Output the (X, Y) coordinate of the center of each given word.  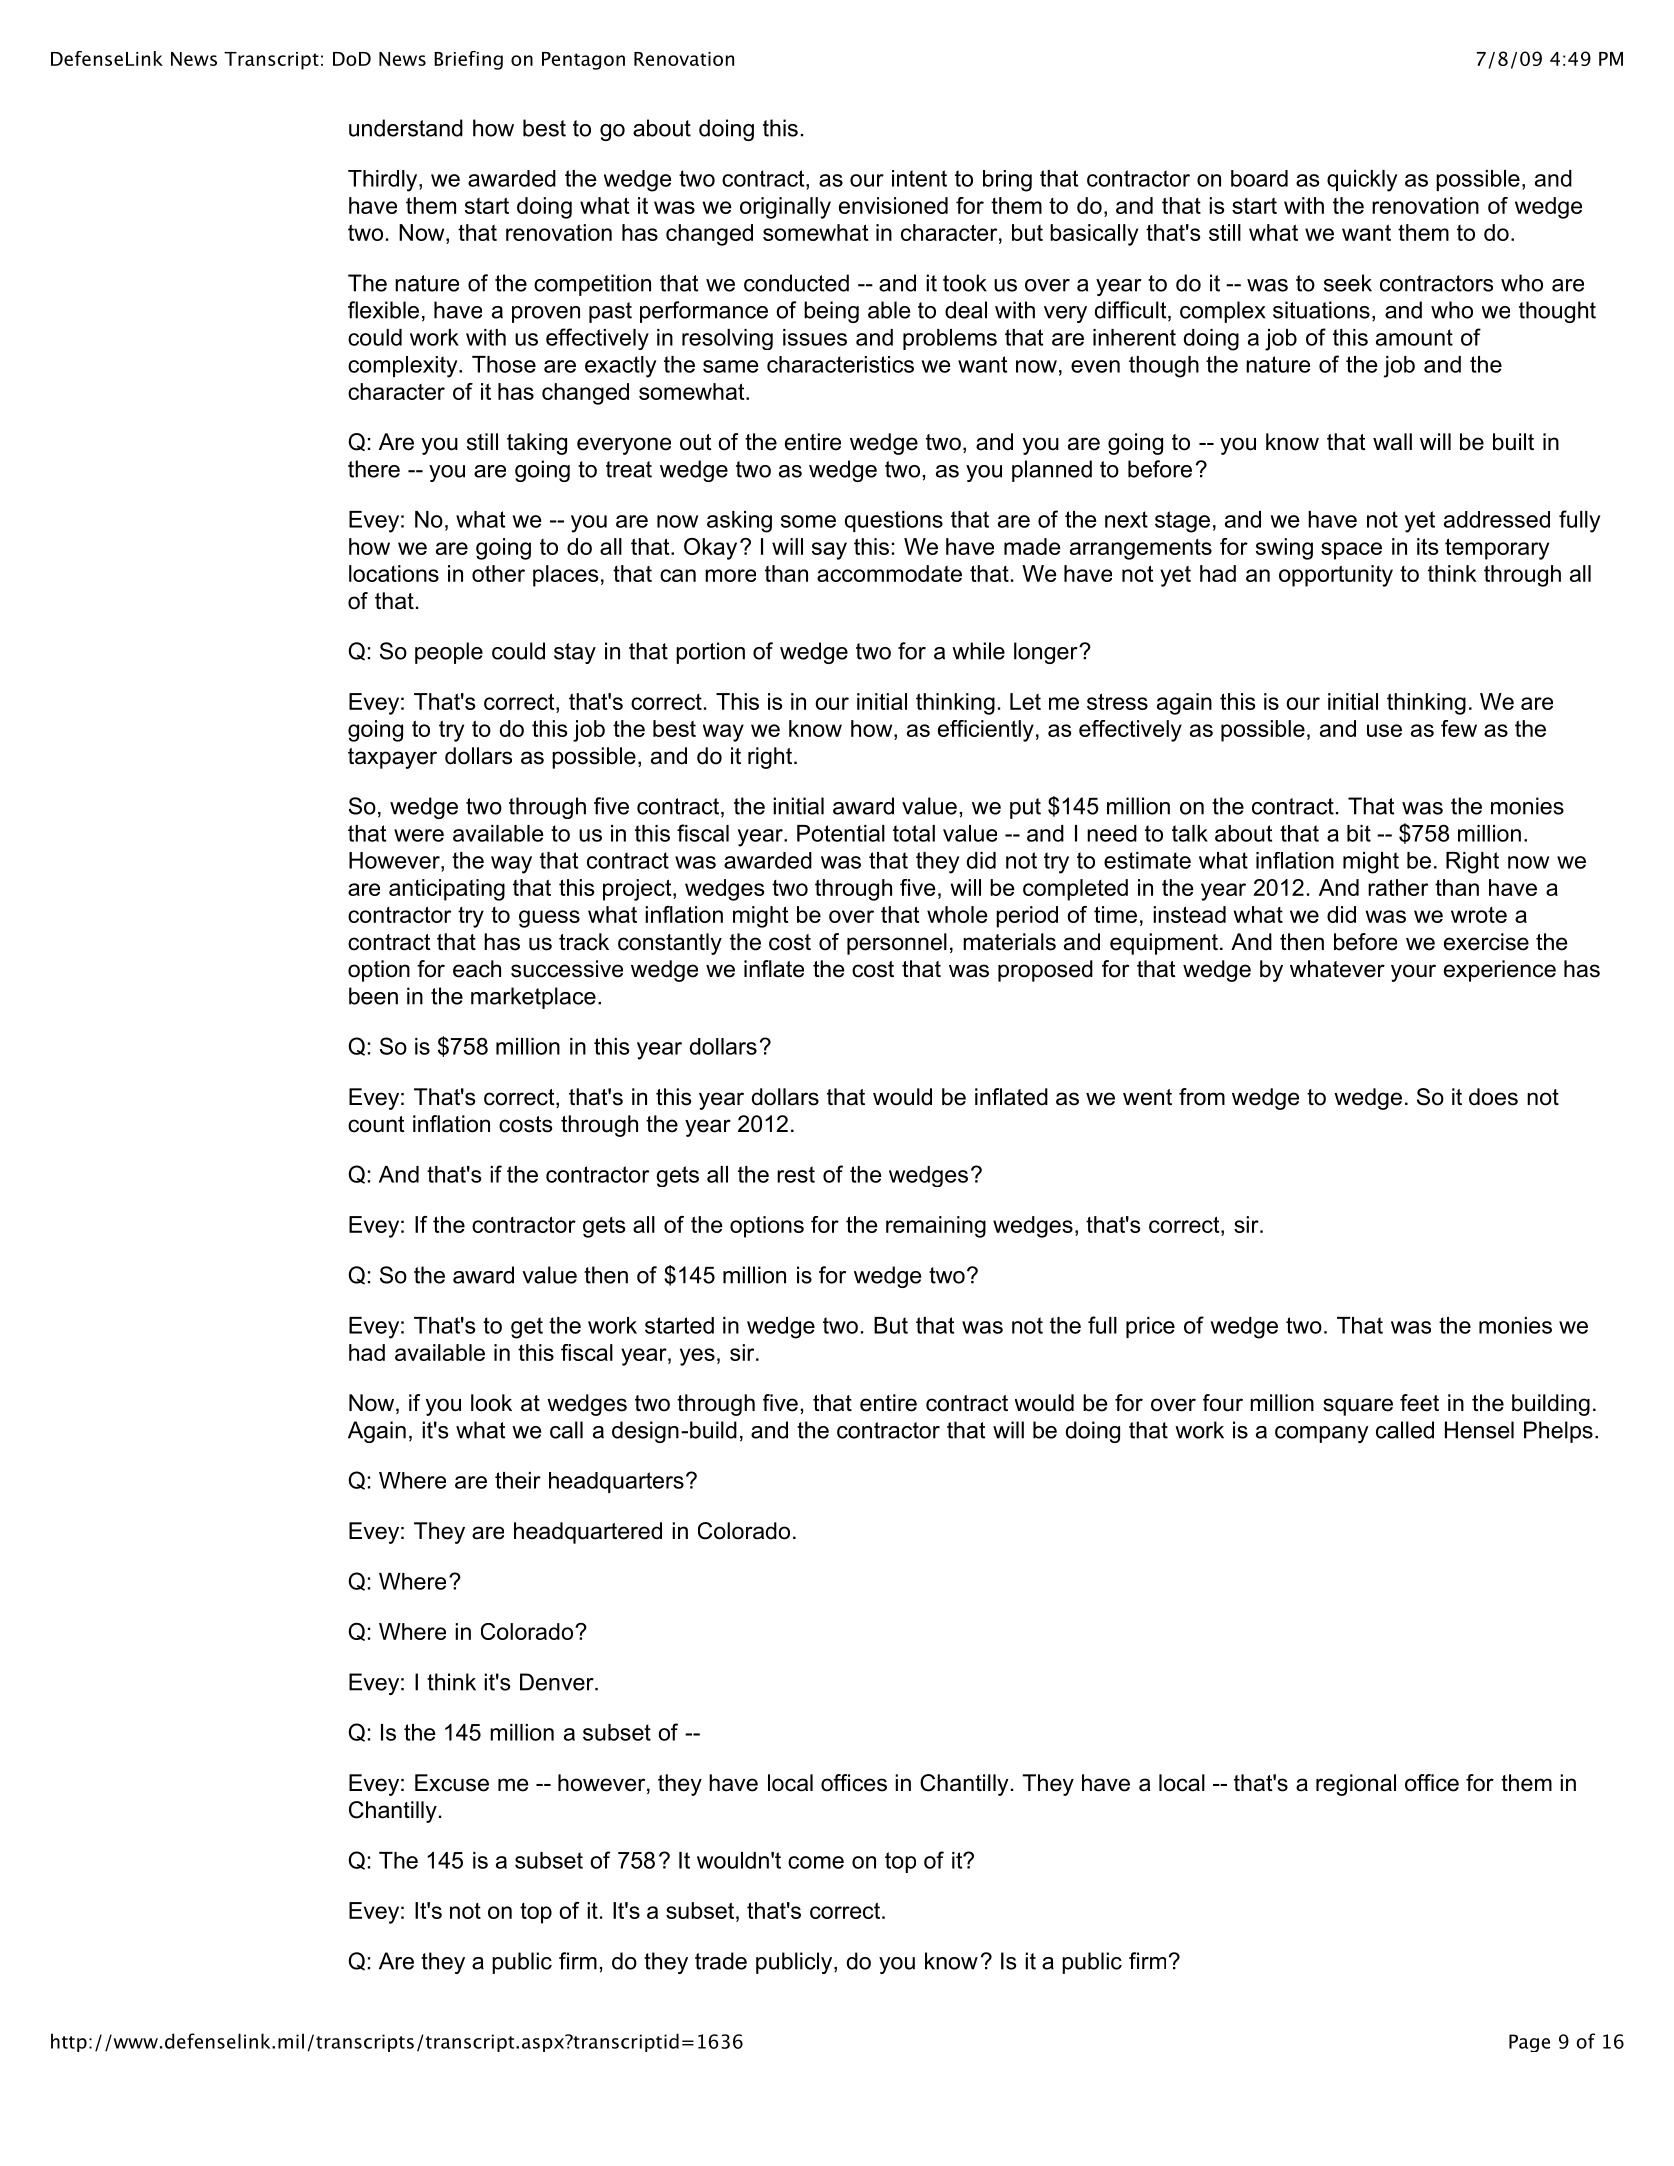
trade (721, 1961)
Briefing (468, 60)
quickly (1362, 181)
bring (1007, 181)
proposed (1045, 971)
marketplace (533, 998)
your (1413, 973)
